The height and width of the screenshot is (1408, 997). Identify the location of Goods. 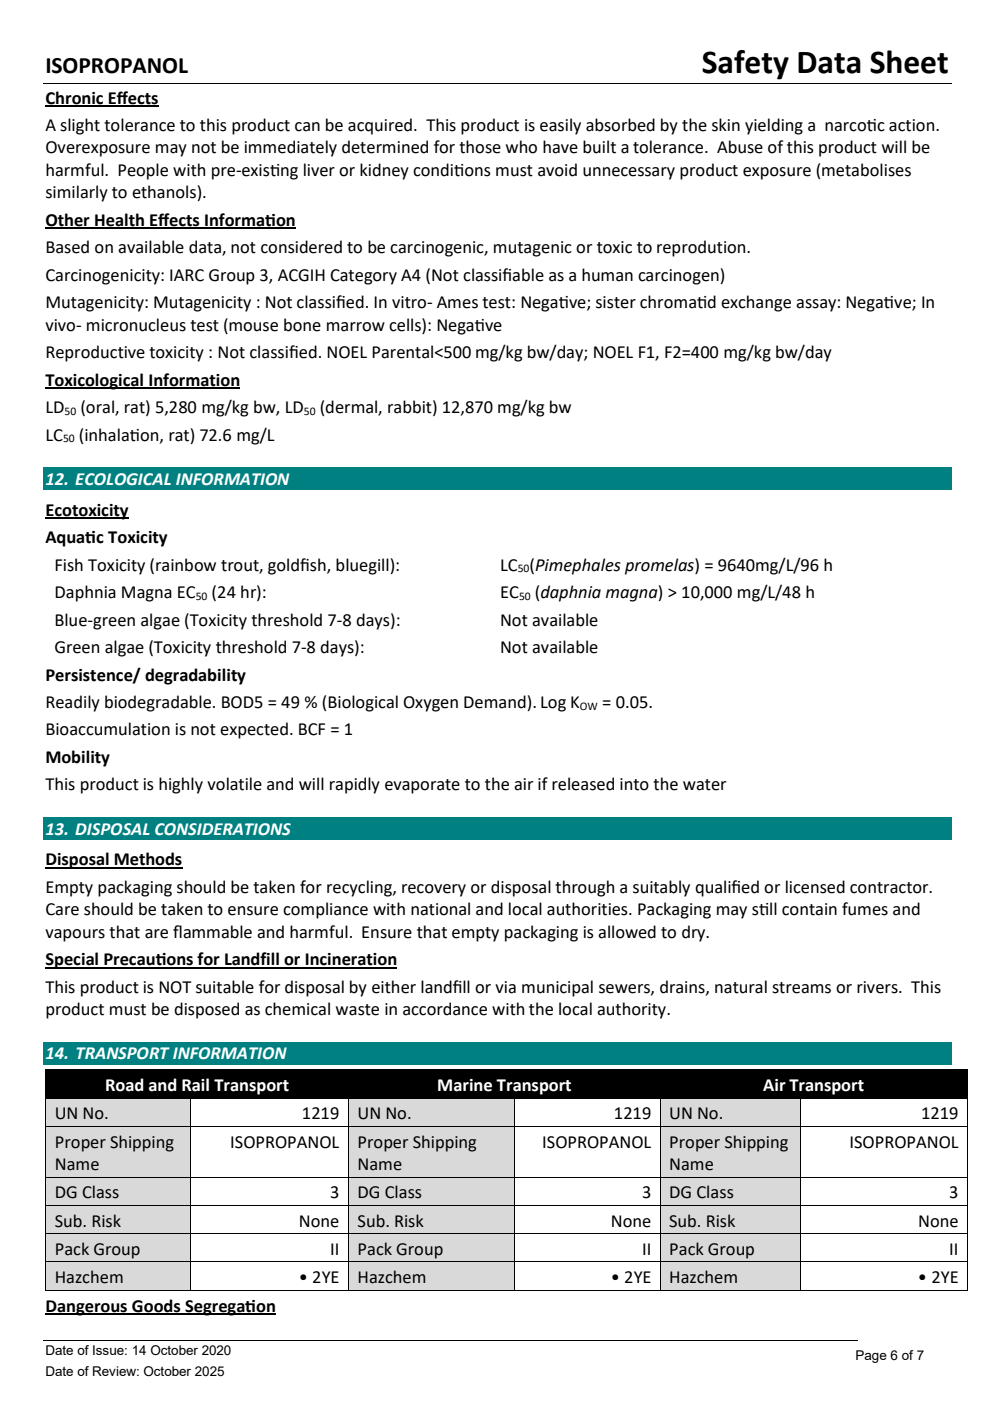
(156, 1306).
